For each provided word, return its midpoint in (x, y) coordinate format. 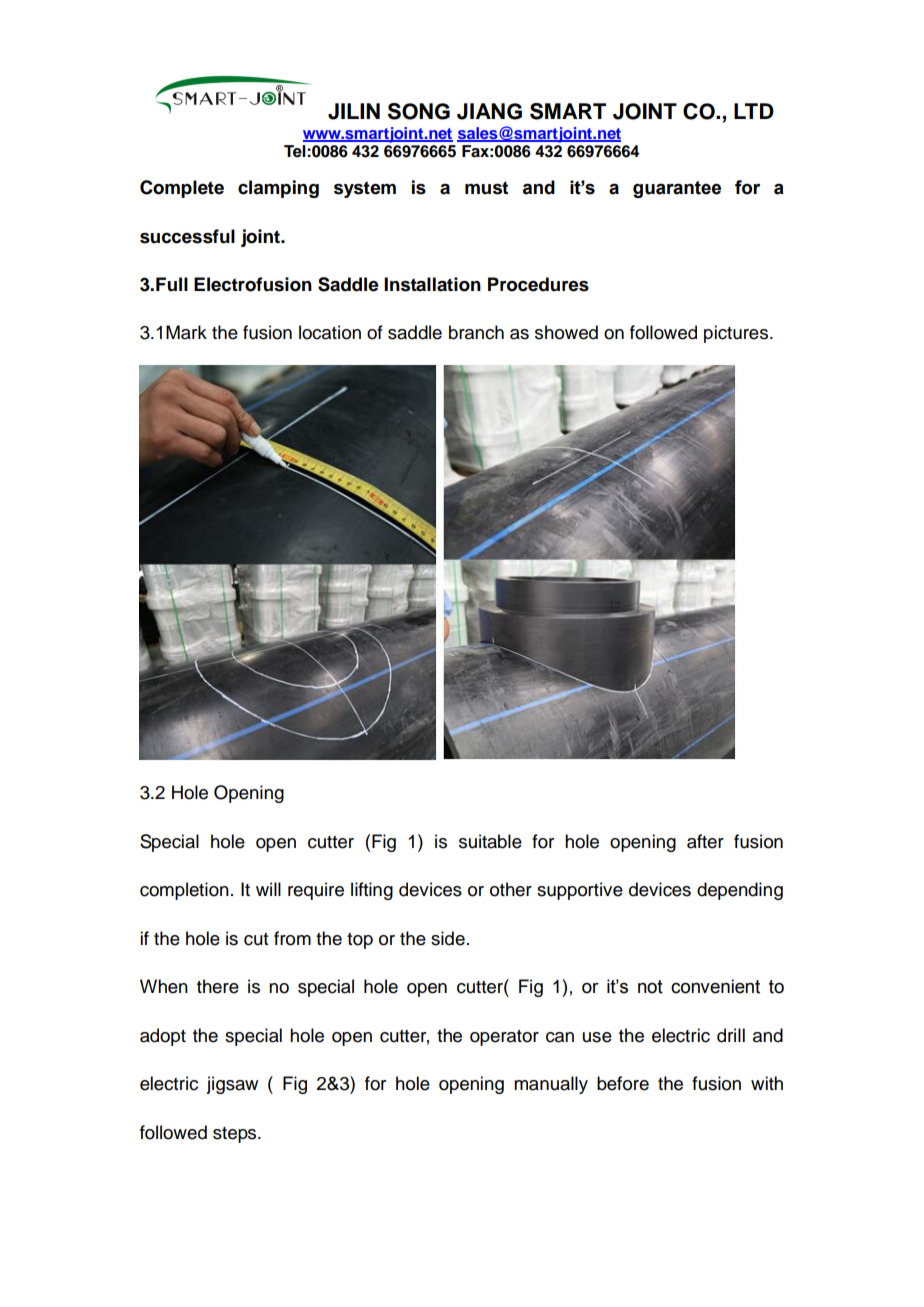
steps (236, 1135)
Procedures (538, 284)
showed (566, 332)
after (705, 841)
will (268, 889)
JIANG (489, 111)
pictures (737, 334)
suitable (490, 841)
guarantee (677, 189)
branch (476, 332)
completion (184, 891)
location (330, 332)
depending (740, 891)
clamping (278, 189)
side (448, 938)
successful (187, 236)
